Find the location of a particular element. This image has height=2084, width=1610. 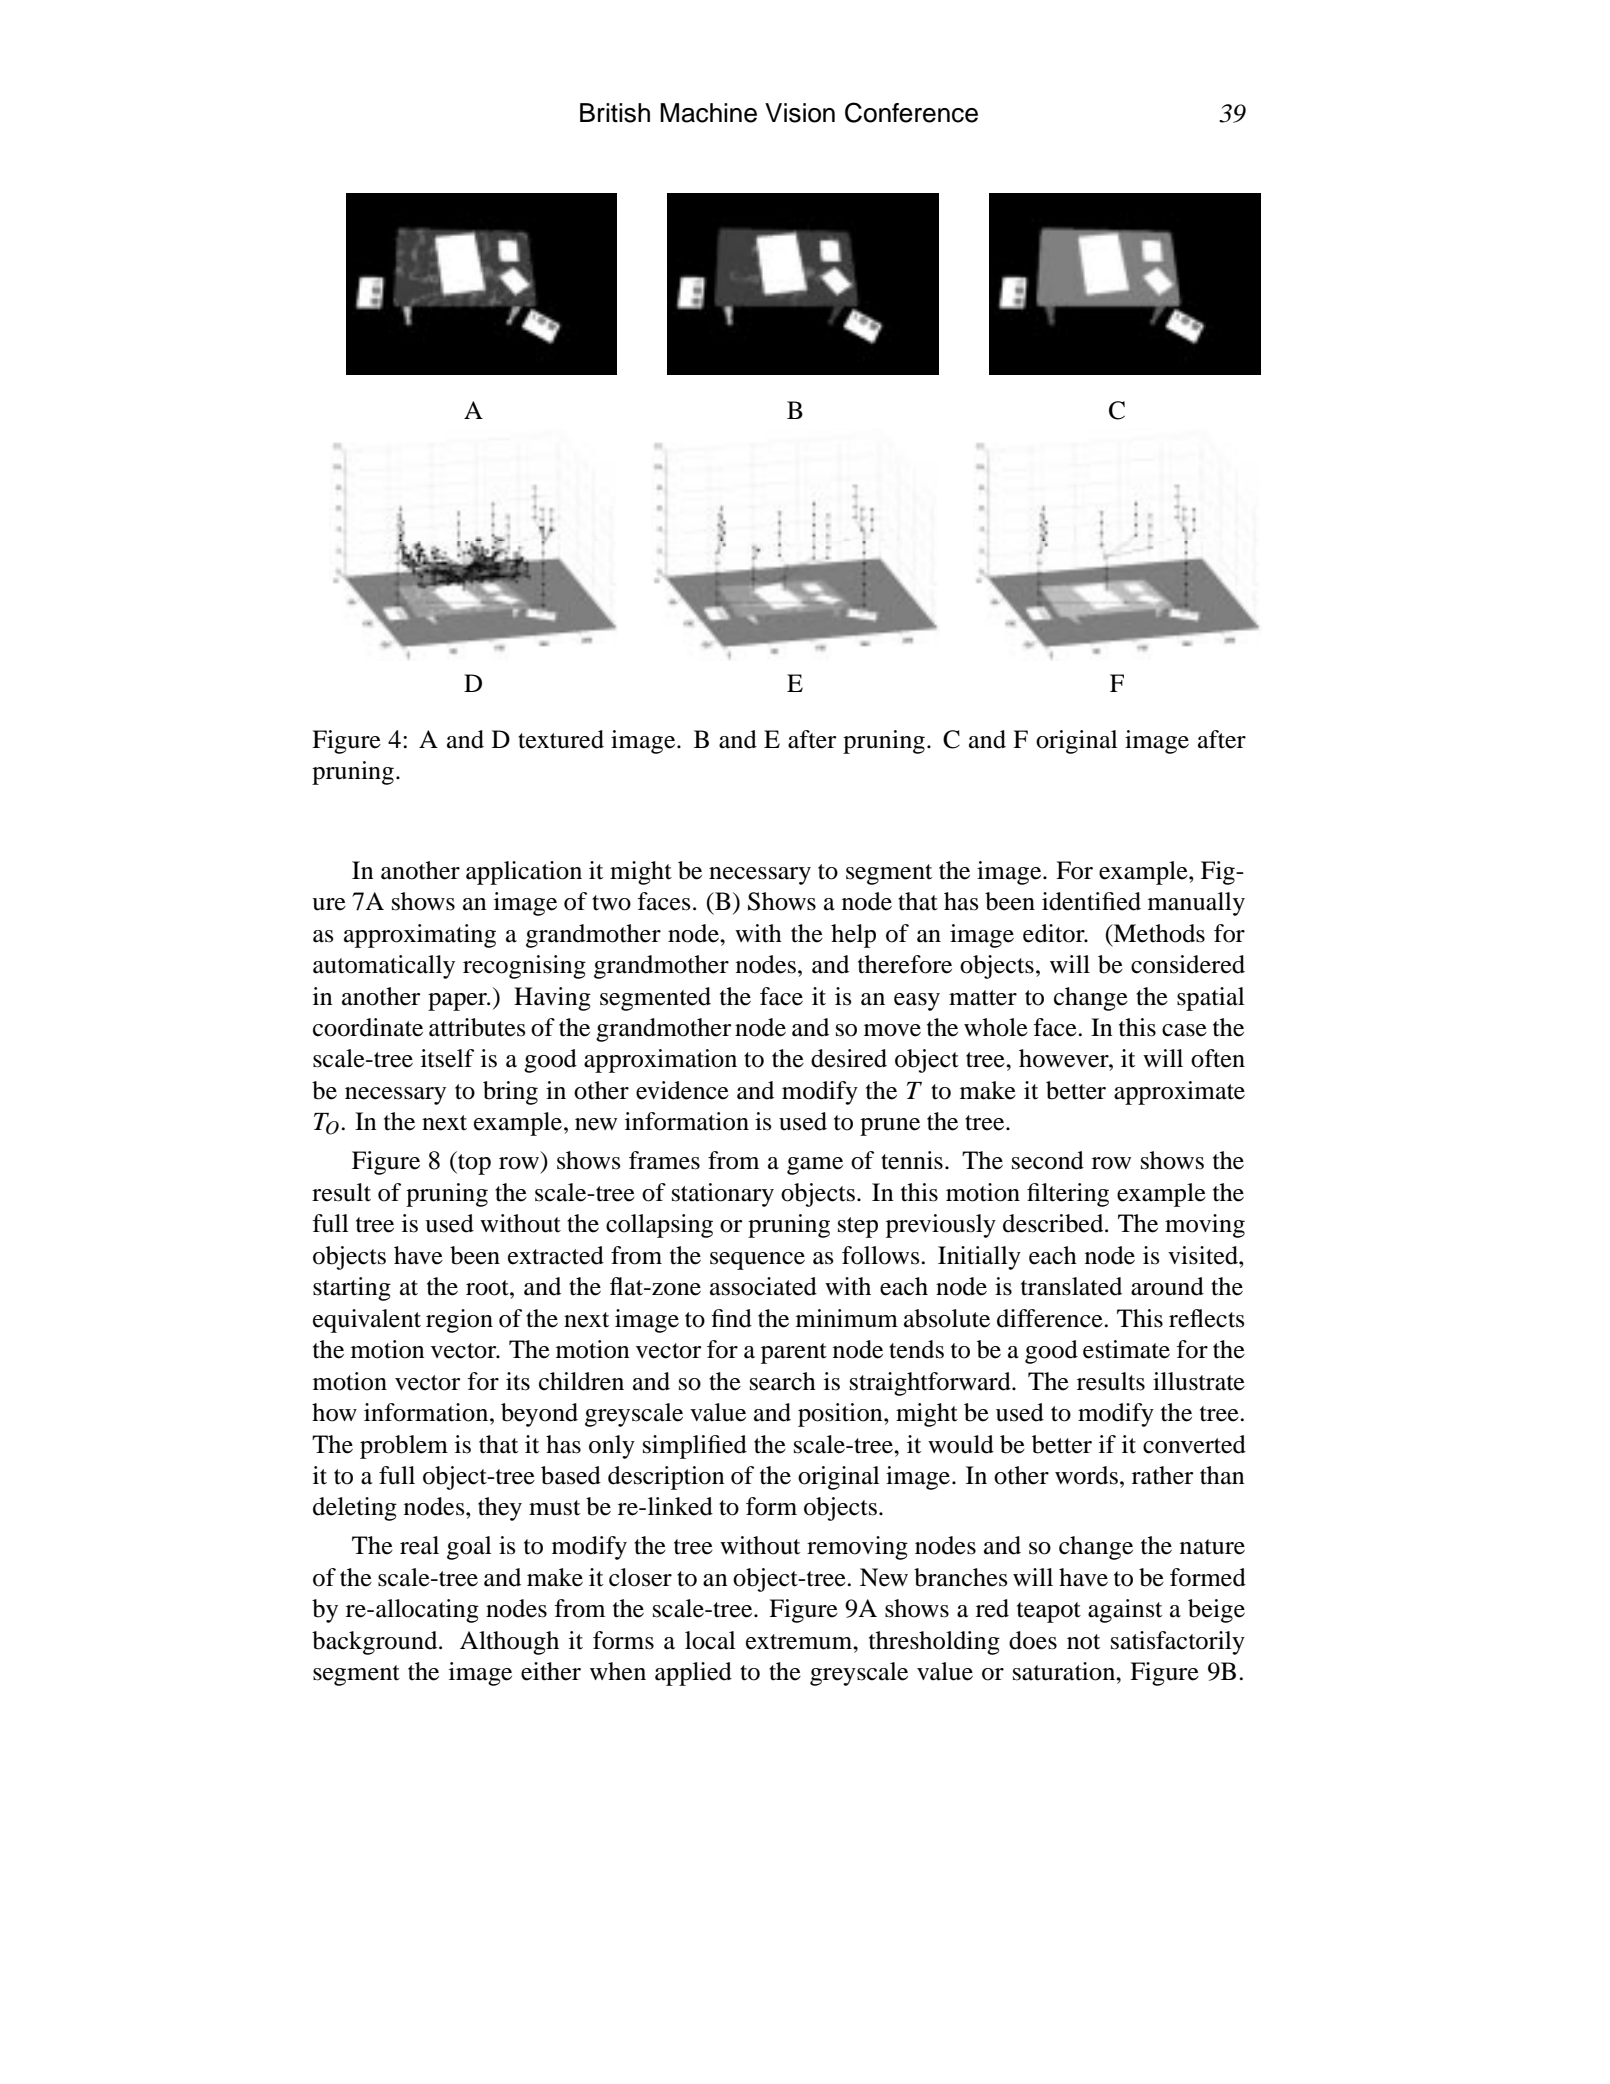

Conference is located at coordinates (911, 112).
